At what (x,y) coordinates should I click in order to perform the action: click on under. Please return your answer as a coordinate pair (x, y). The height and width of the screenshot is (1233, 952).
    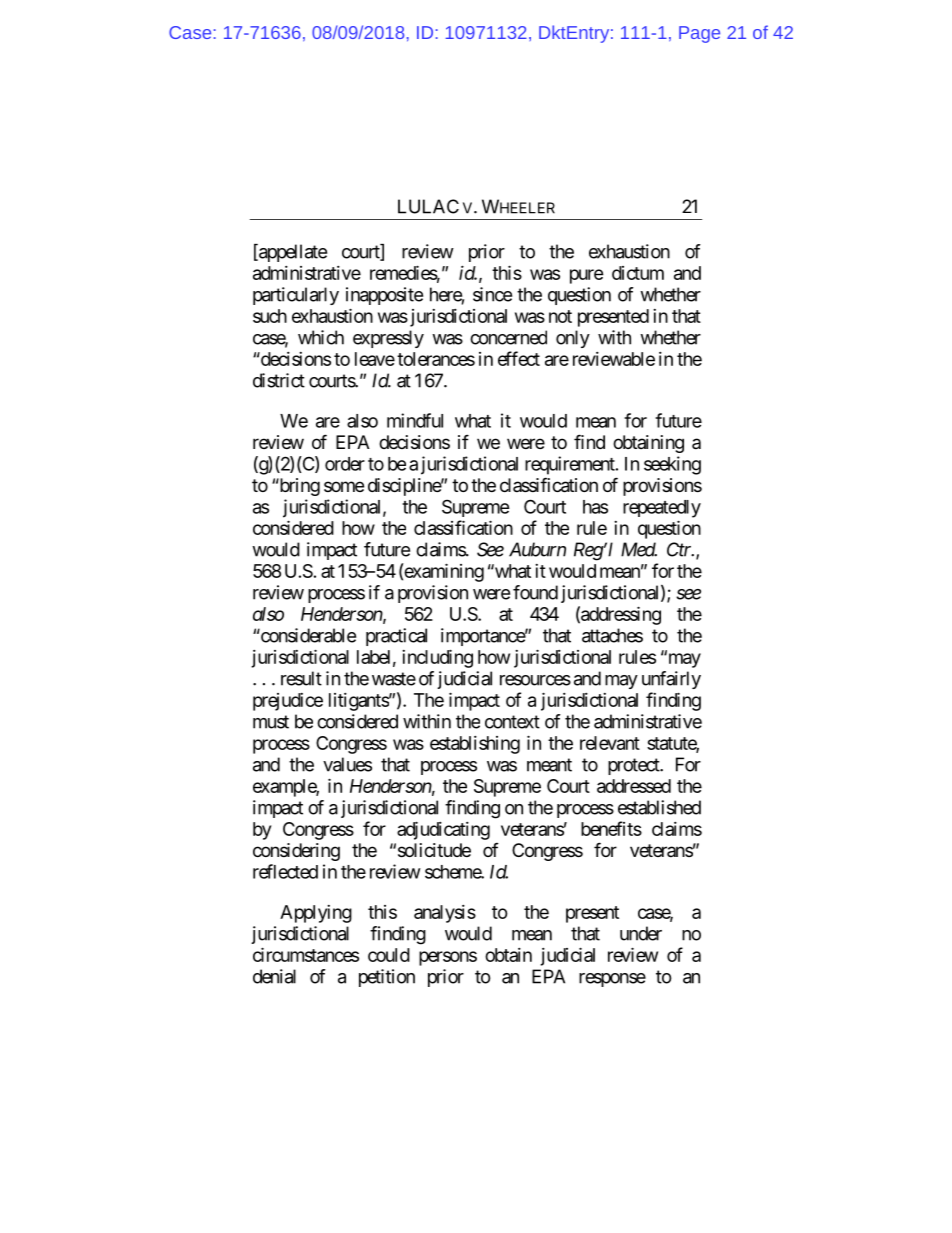
    Looking at the image, I should click on (641, 933).
